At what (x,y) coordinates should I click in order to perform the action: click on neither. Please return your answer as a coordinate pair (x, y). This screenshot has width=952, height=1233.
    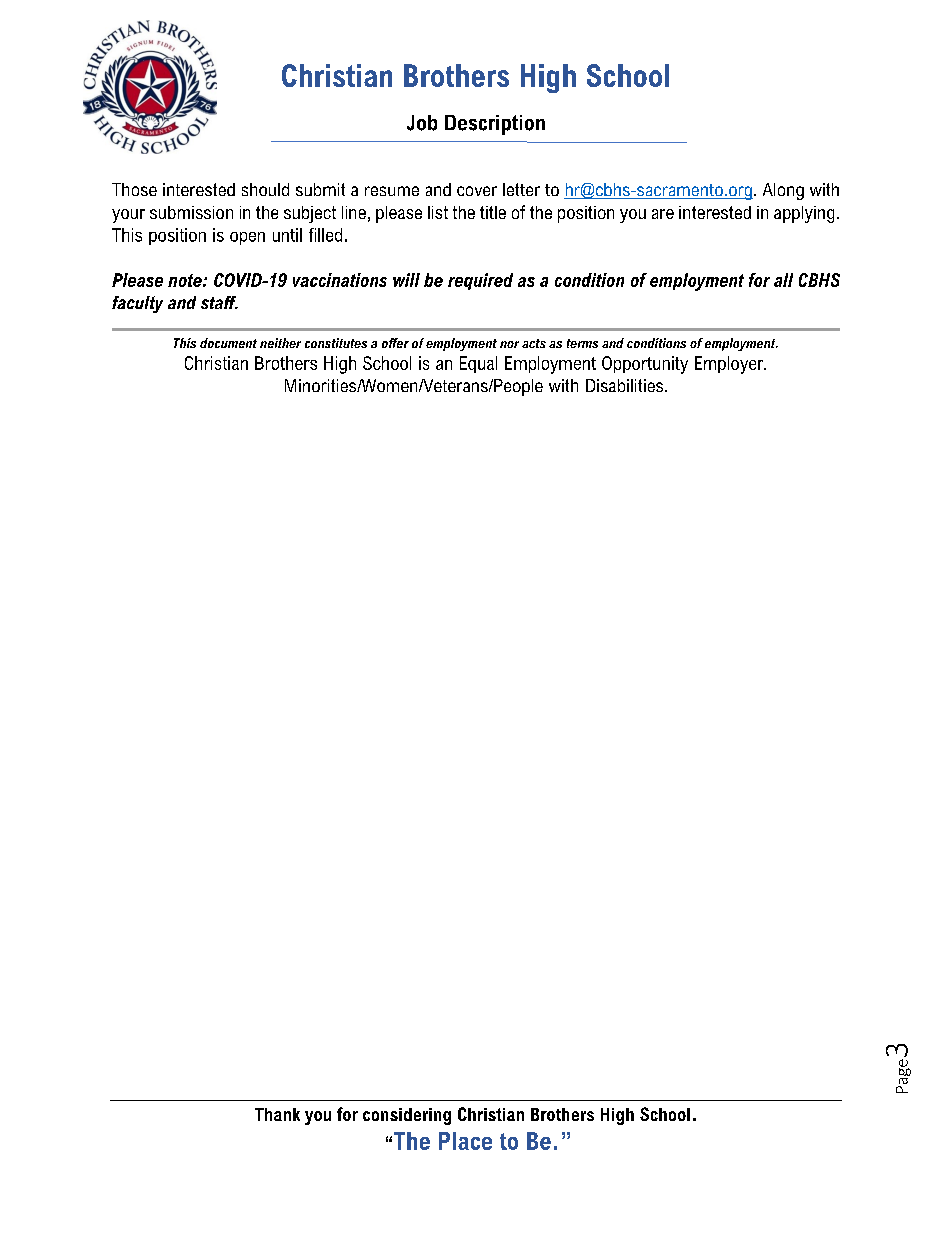
    Looking at the image, I should click on (280, 343).
